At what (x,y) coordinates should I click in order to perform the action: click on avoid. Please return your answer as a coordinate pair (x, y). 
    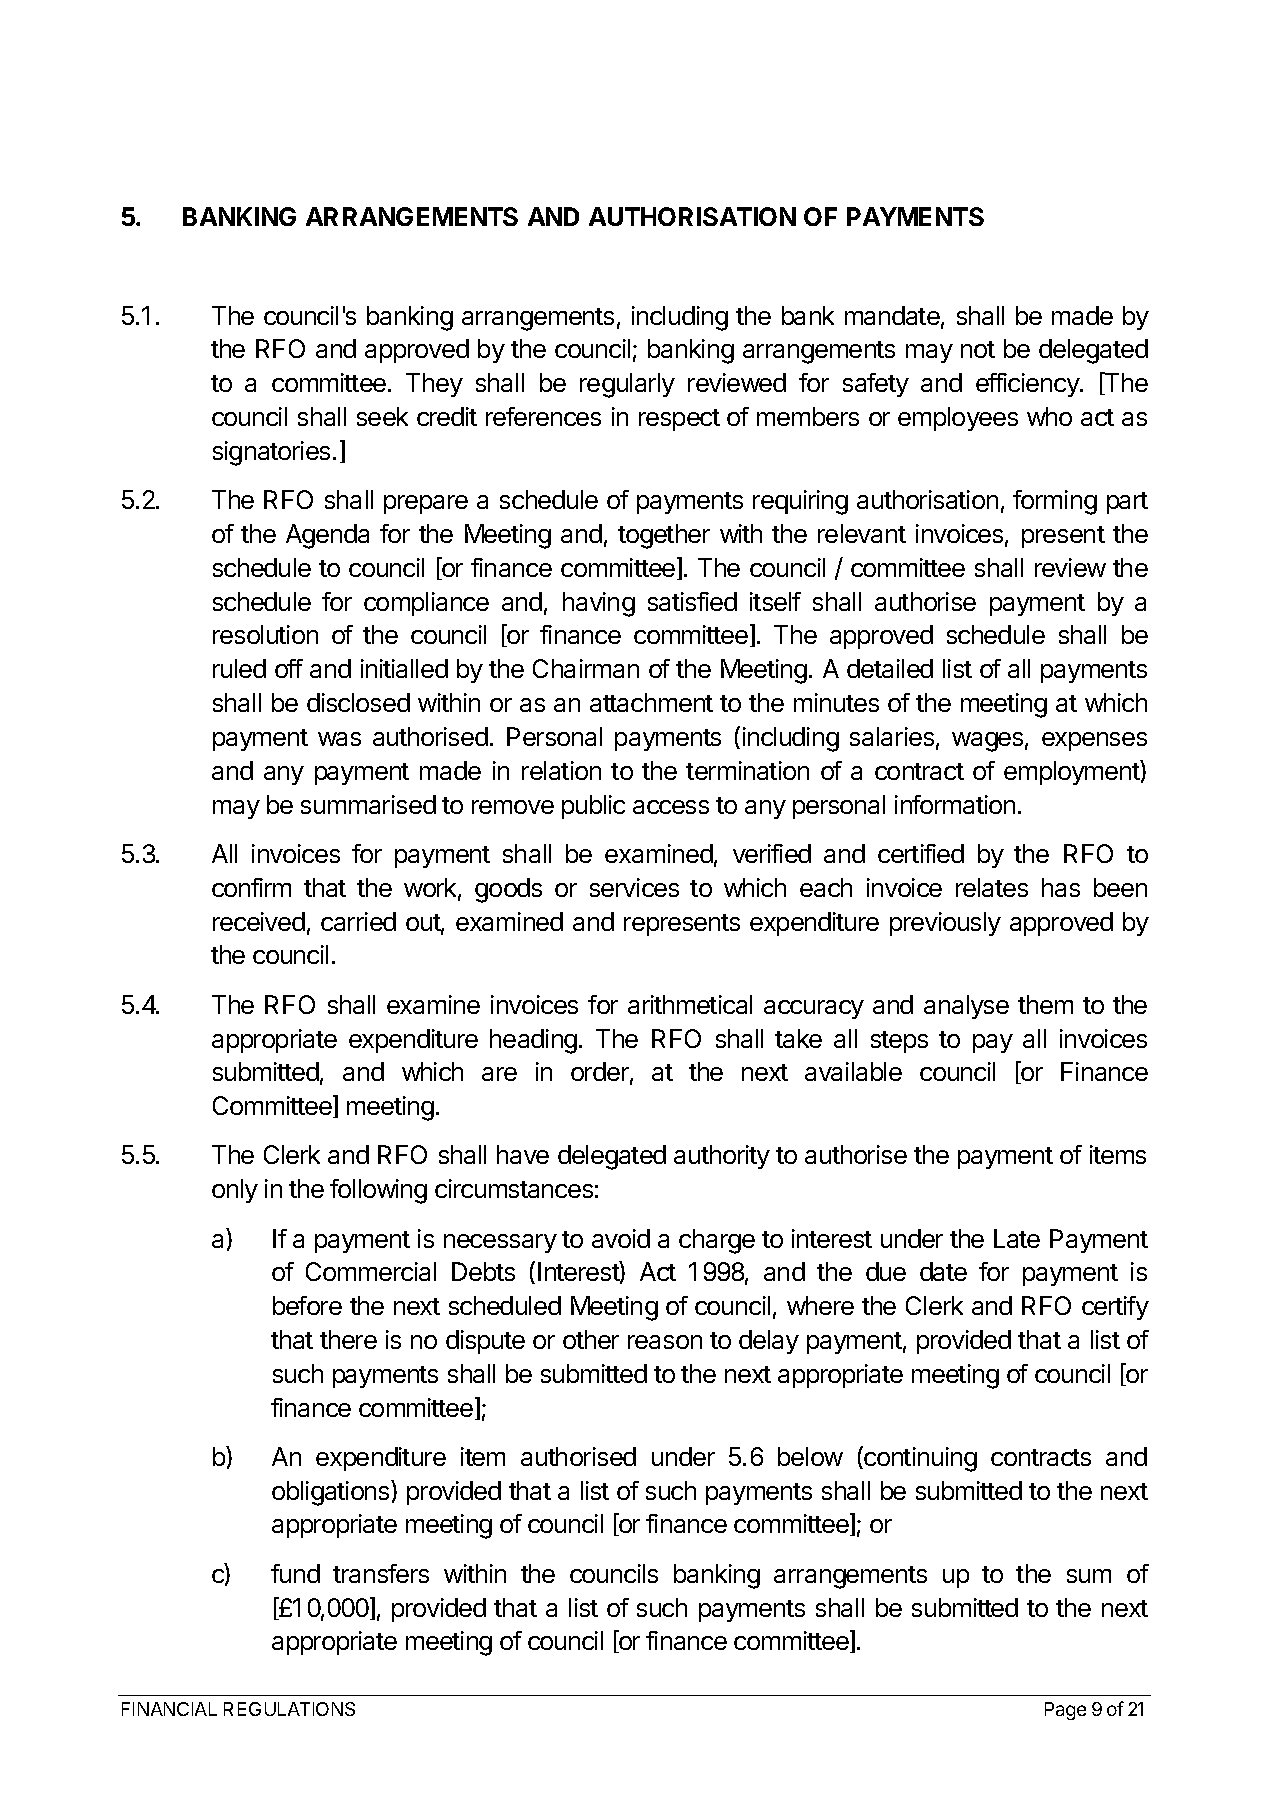
    Looking at the image, I should click on (621, 1238).
